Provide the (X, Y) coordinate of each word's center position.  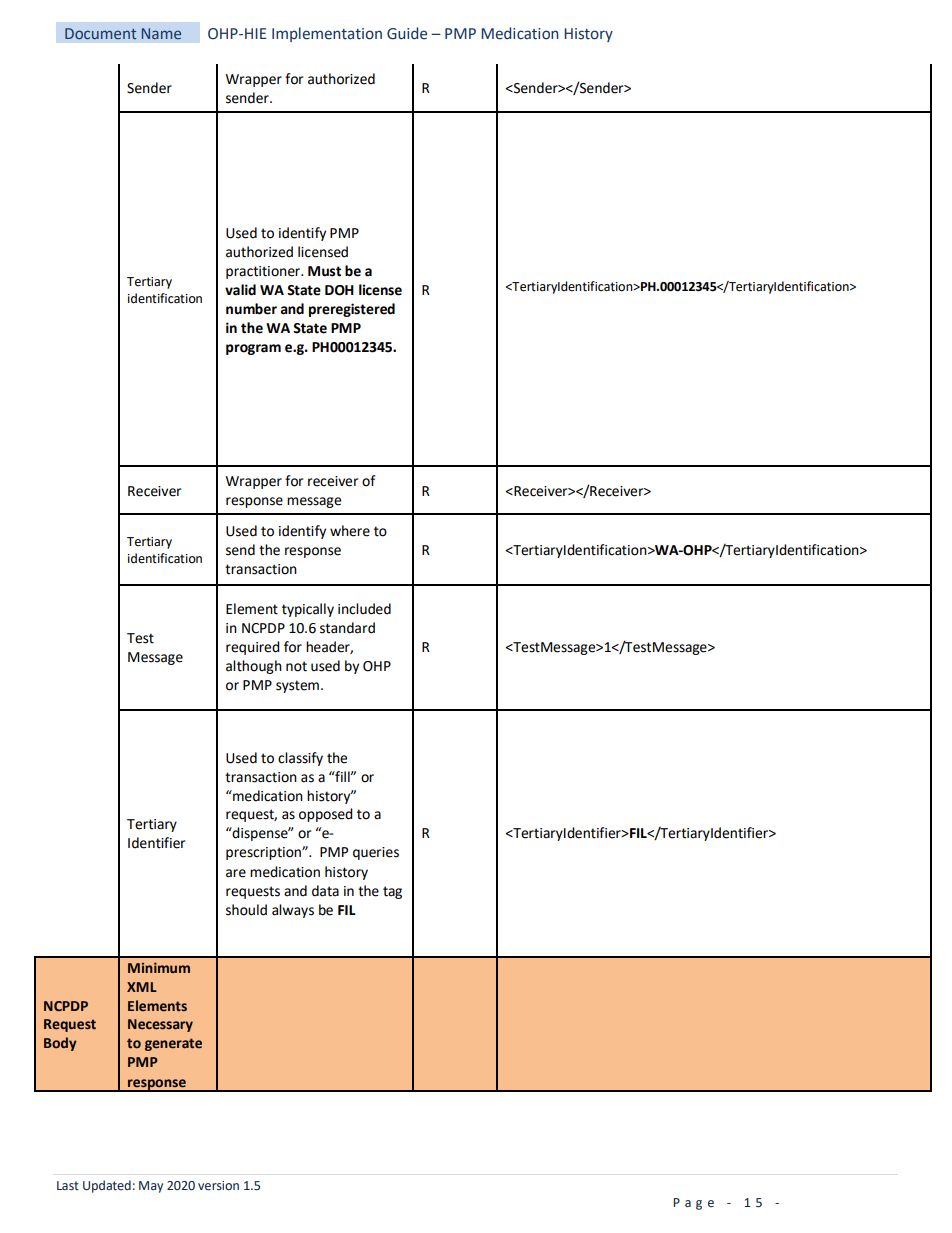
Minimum (159, 967)
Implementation (327, 34)
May (151, 1187)
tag (392, 892)
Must (324, 271)
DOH (339, 290)
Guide (407, 33)
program (253, 349)
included (364, 609)
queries (376, 853)
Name (161, 33)
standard (347, 628)
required (253, 648)
